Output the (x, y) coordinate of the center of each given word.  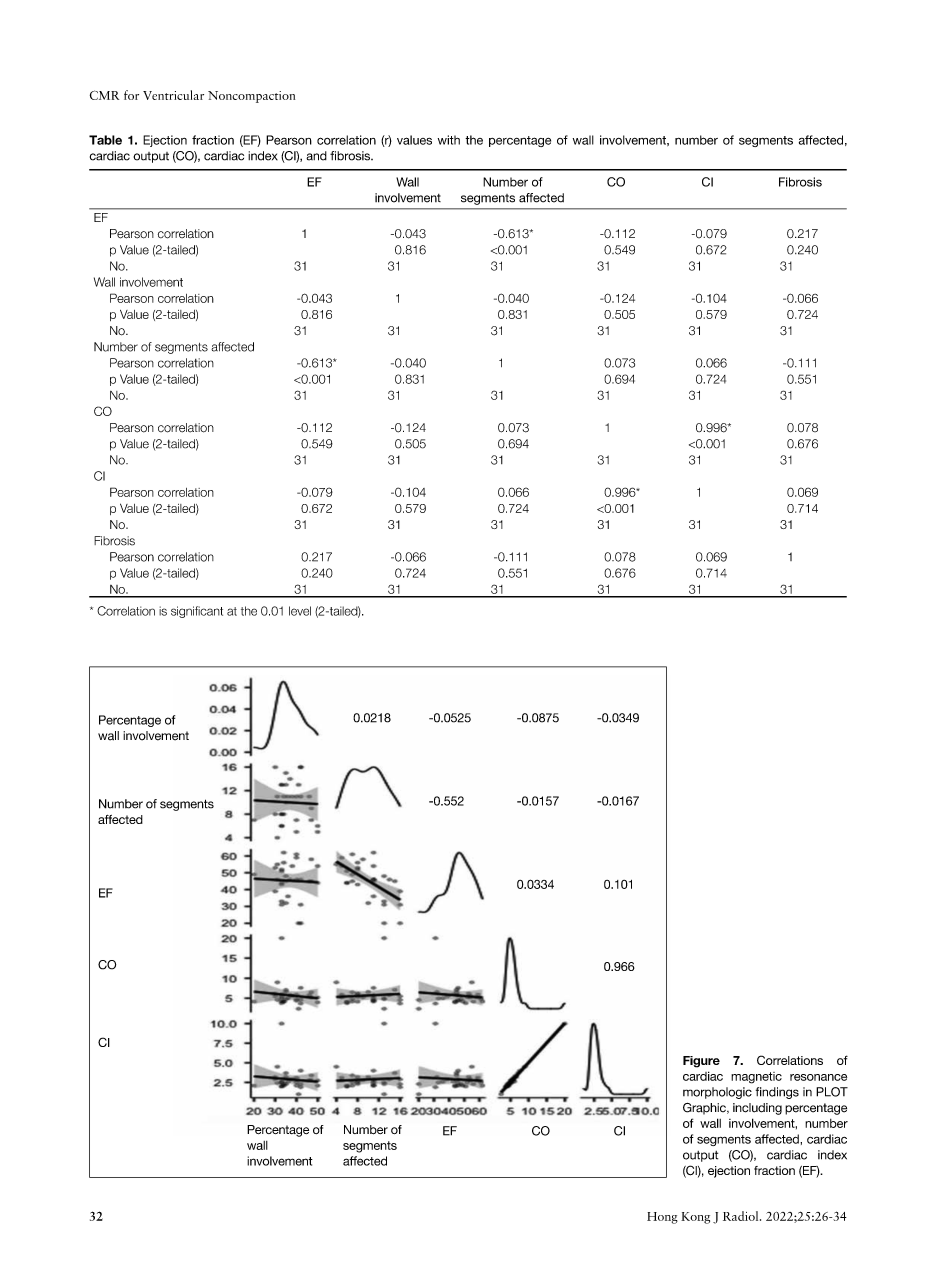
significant (197, 612)
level (300, 611)
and (316, 156)
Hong (662, 1218)
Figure (701, 1062)
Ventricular (173, 95)
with (449, 140)
